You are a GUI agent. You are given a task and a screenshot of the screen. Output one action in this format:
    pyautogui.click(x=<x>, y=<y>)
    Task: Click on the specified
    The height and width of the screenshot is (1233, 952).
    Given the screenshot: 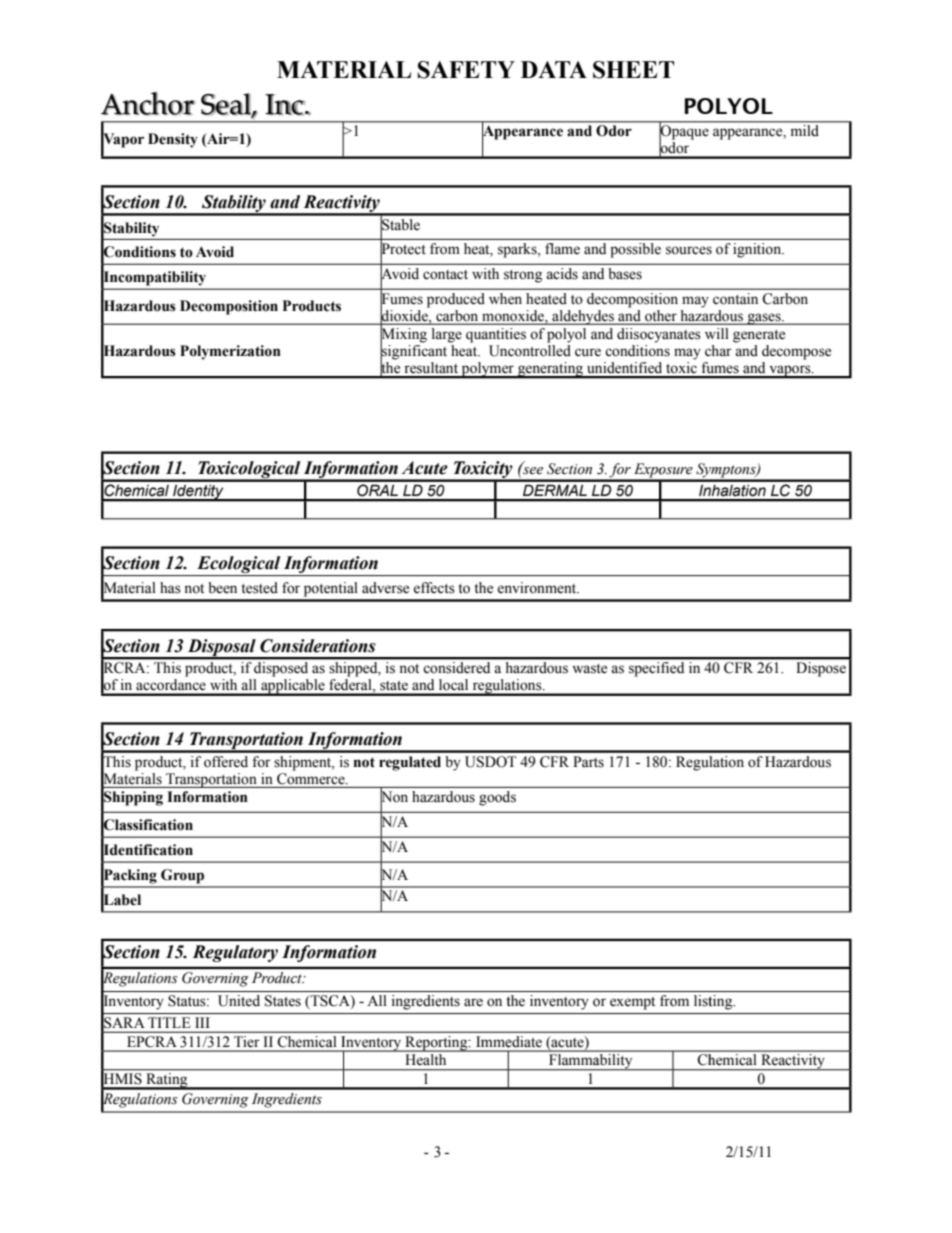 What is the action you would take?
    pyautogui.click(x=656, y=669)
